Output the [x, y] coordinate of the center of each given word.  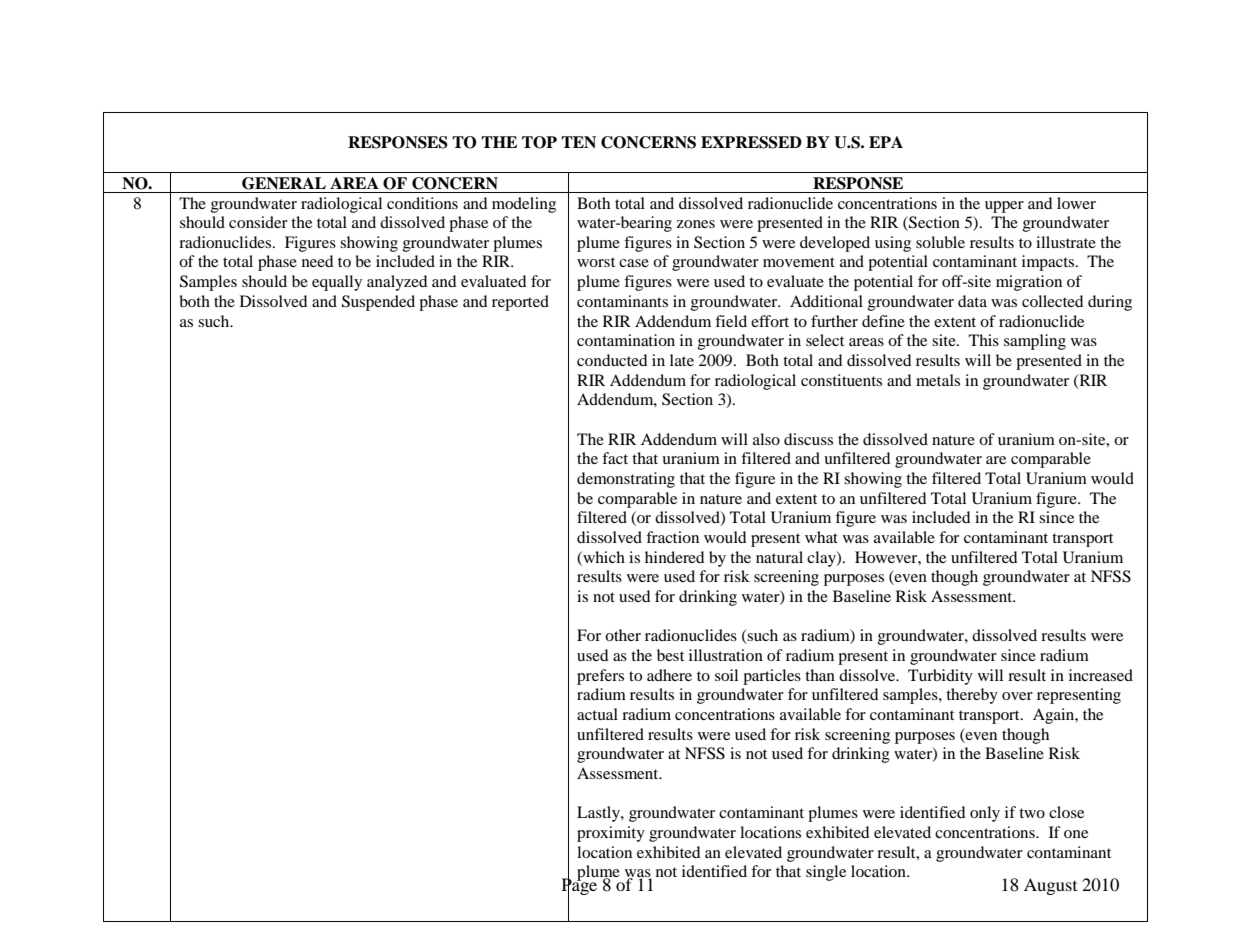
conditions [422, 203]
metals [938, 380]
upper [1004, 207]
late [682, 360]
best [670, 655]
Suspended [378, 303]
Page [579, 887]
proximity [611, 834]
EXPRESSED [751, 142]
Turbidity [940, 677]
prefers [600, 677]
